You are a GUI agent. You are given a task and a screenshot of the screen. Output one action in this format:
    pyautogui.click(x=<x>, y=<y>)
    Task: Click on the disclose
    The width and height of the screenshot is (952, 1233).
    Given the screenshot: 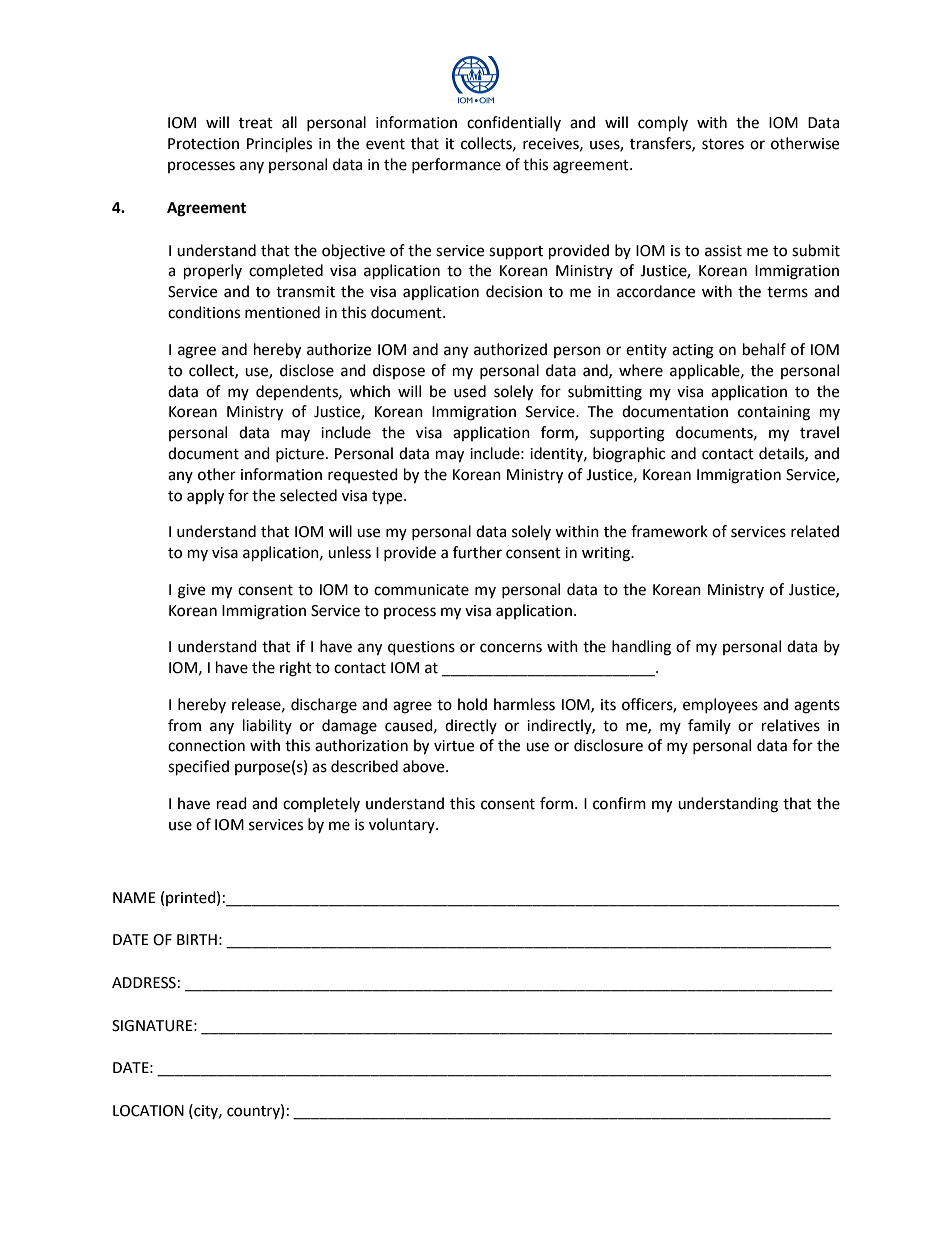 What is the action you would take?
    pyautogui.click(x=307, y=370)
